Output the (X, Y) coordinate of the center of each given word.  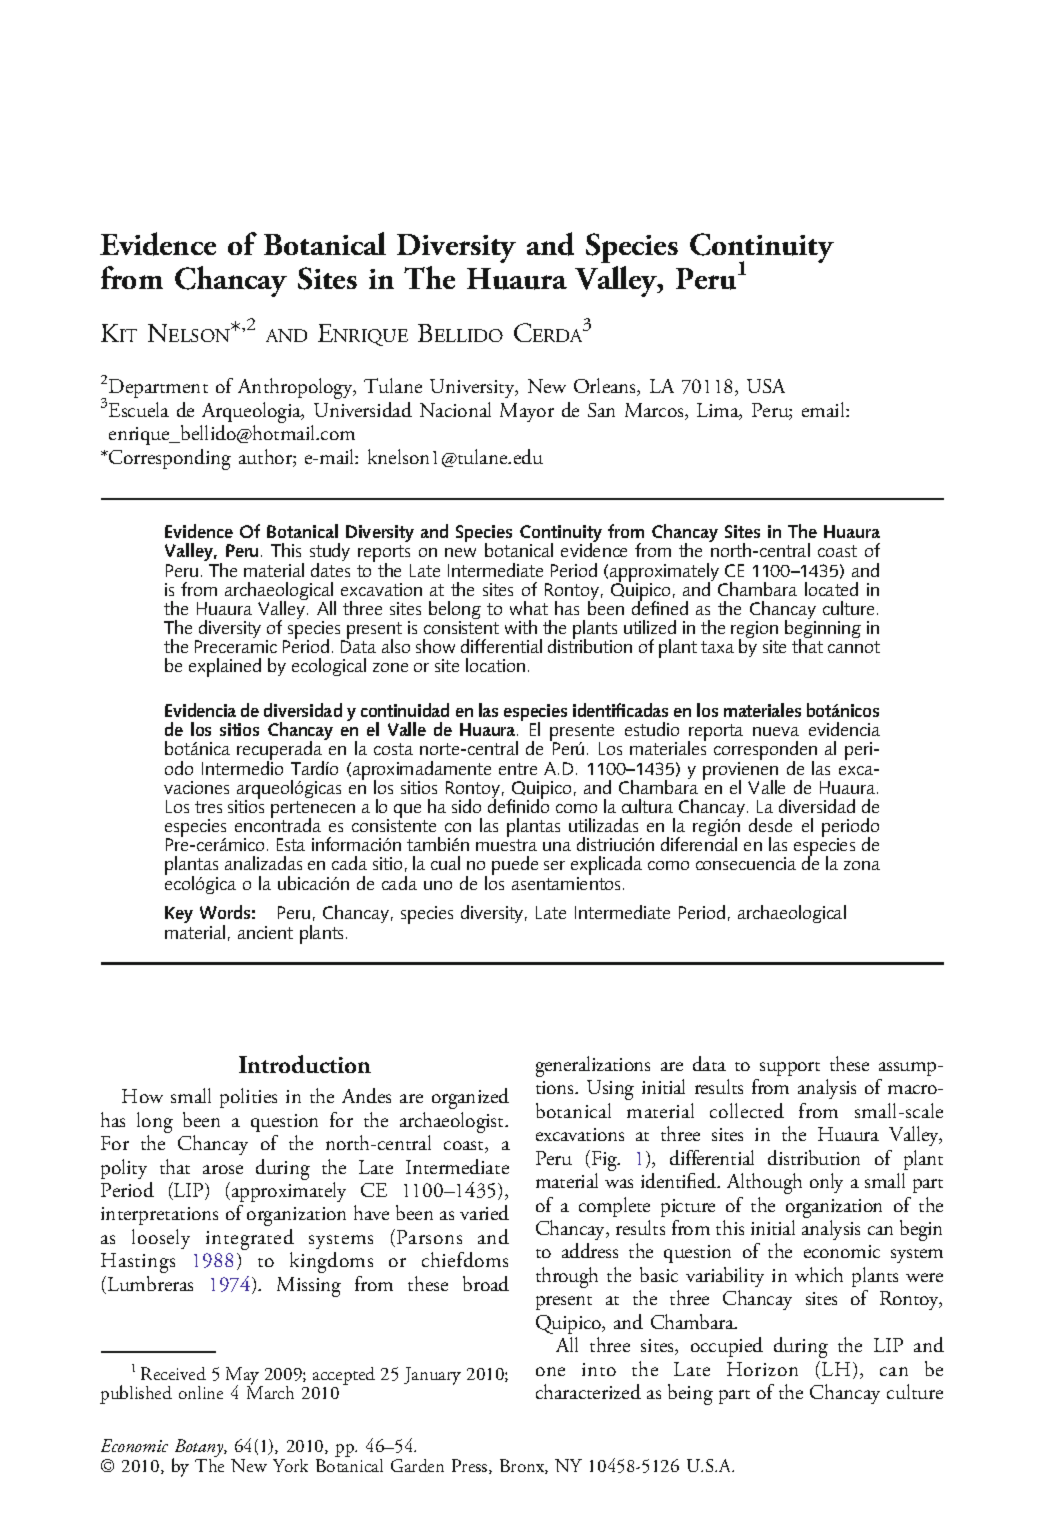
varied (484, 1212)
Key (179, 914)
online (201, 1392)
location (495, 665)
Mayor (527, 412)
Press (471, 1466)
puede (515, 865)
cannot (854, 647)
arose (223, 1169)
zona (862, 865)
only (826, 1183)
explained (225, 667)
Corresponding (169, 459)
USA (766, 386)
